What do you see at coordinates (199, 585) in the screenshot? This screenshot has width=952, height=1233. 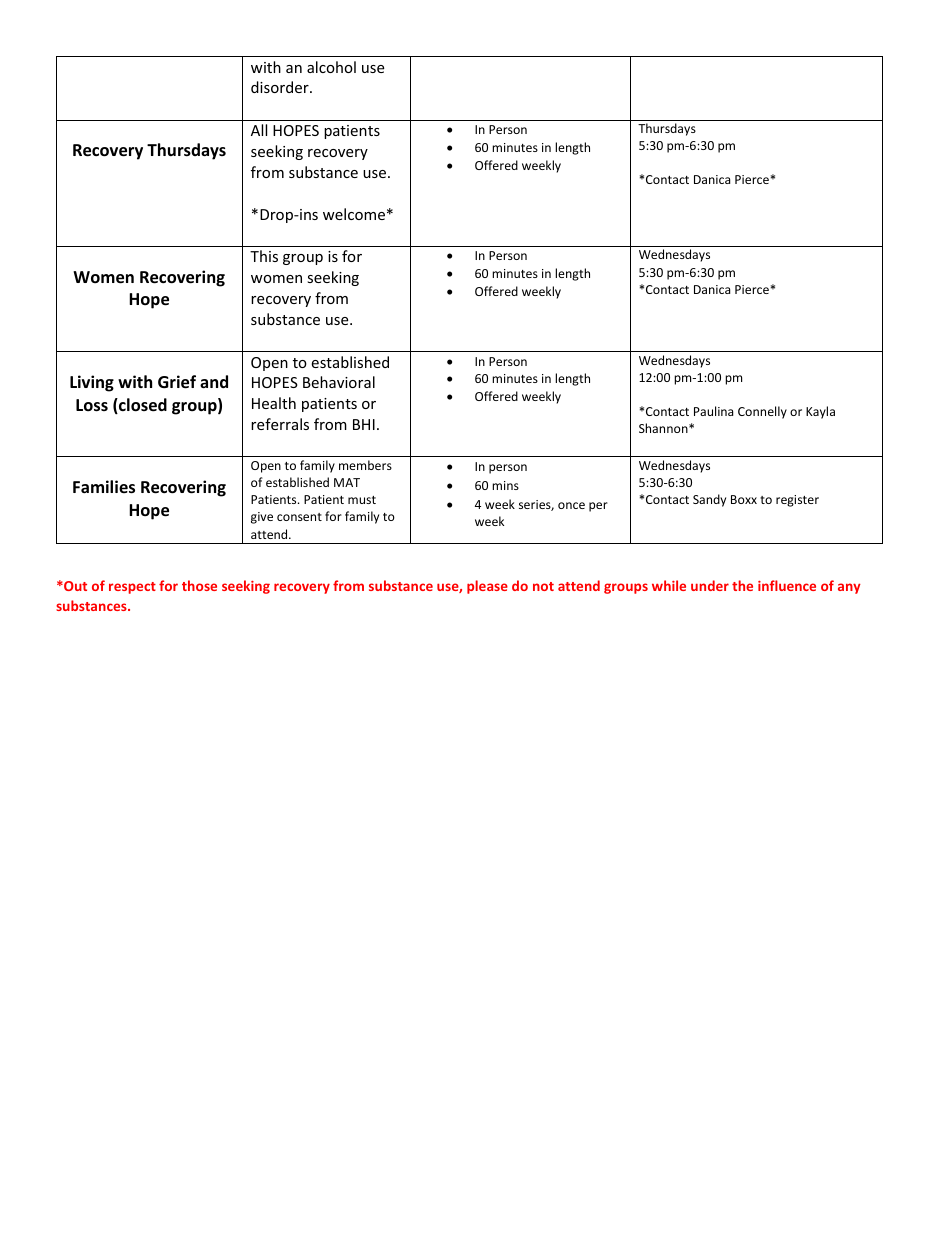 I see `those` at bounding box center [199, 585].
